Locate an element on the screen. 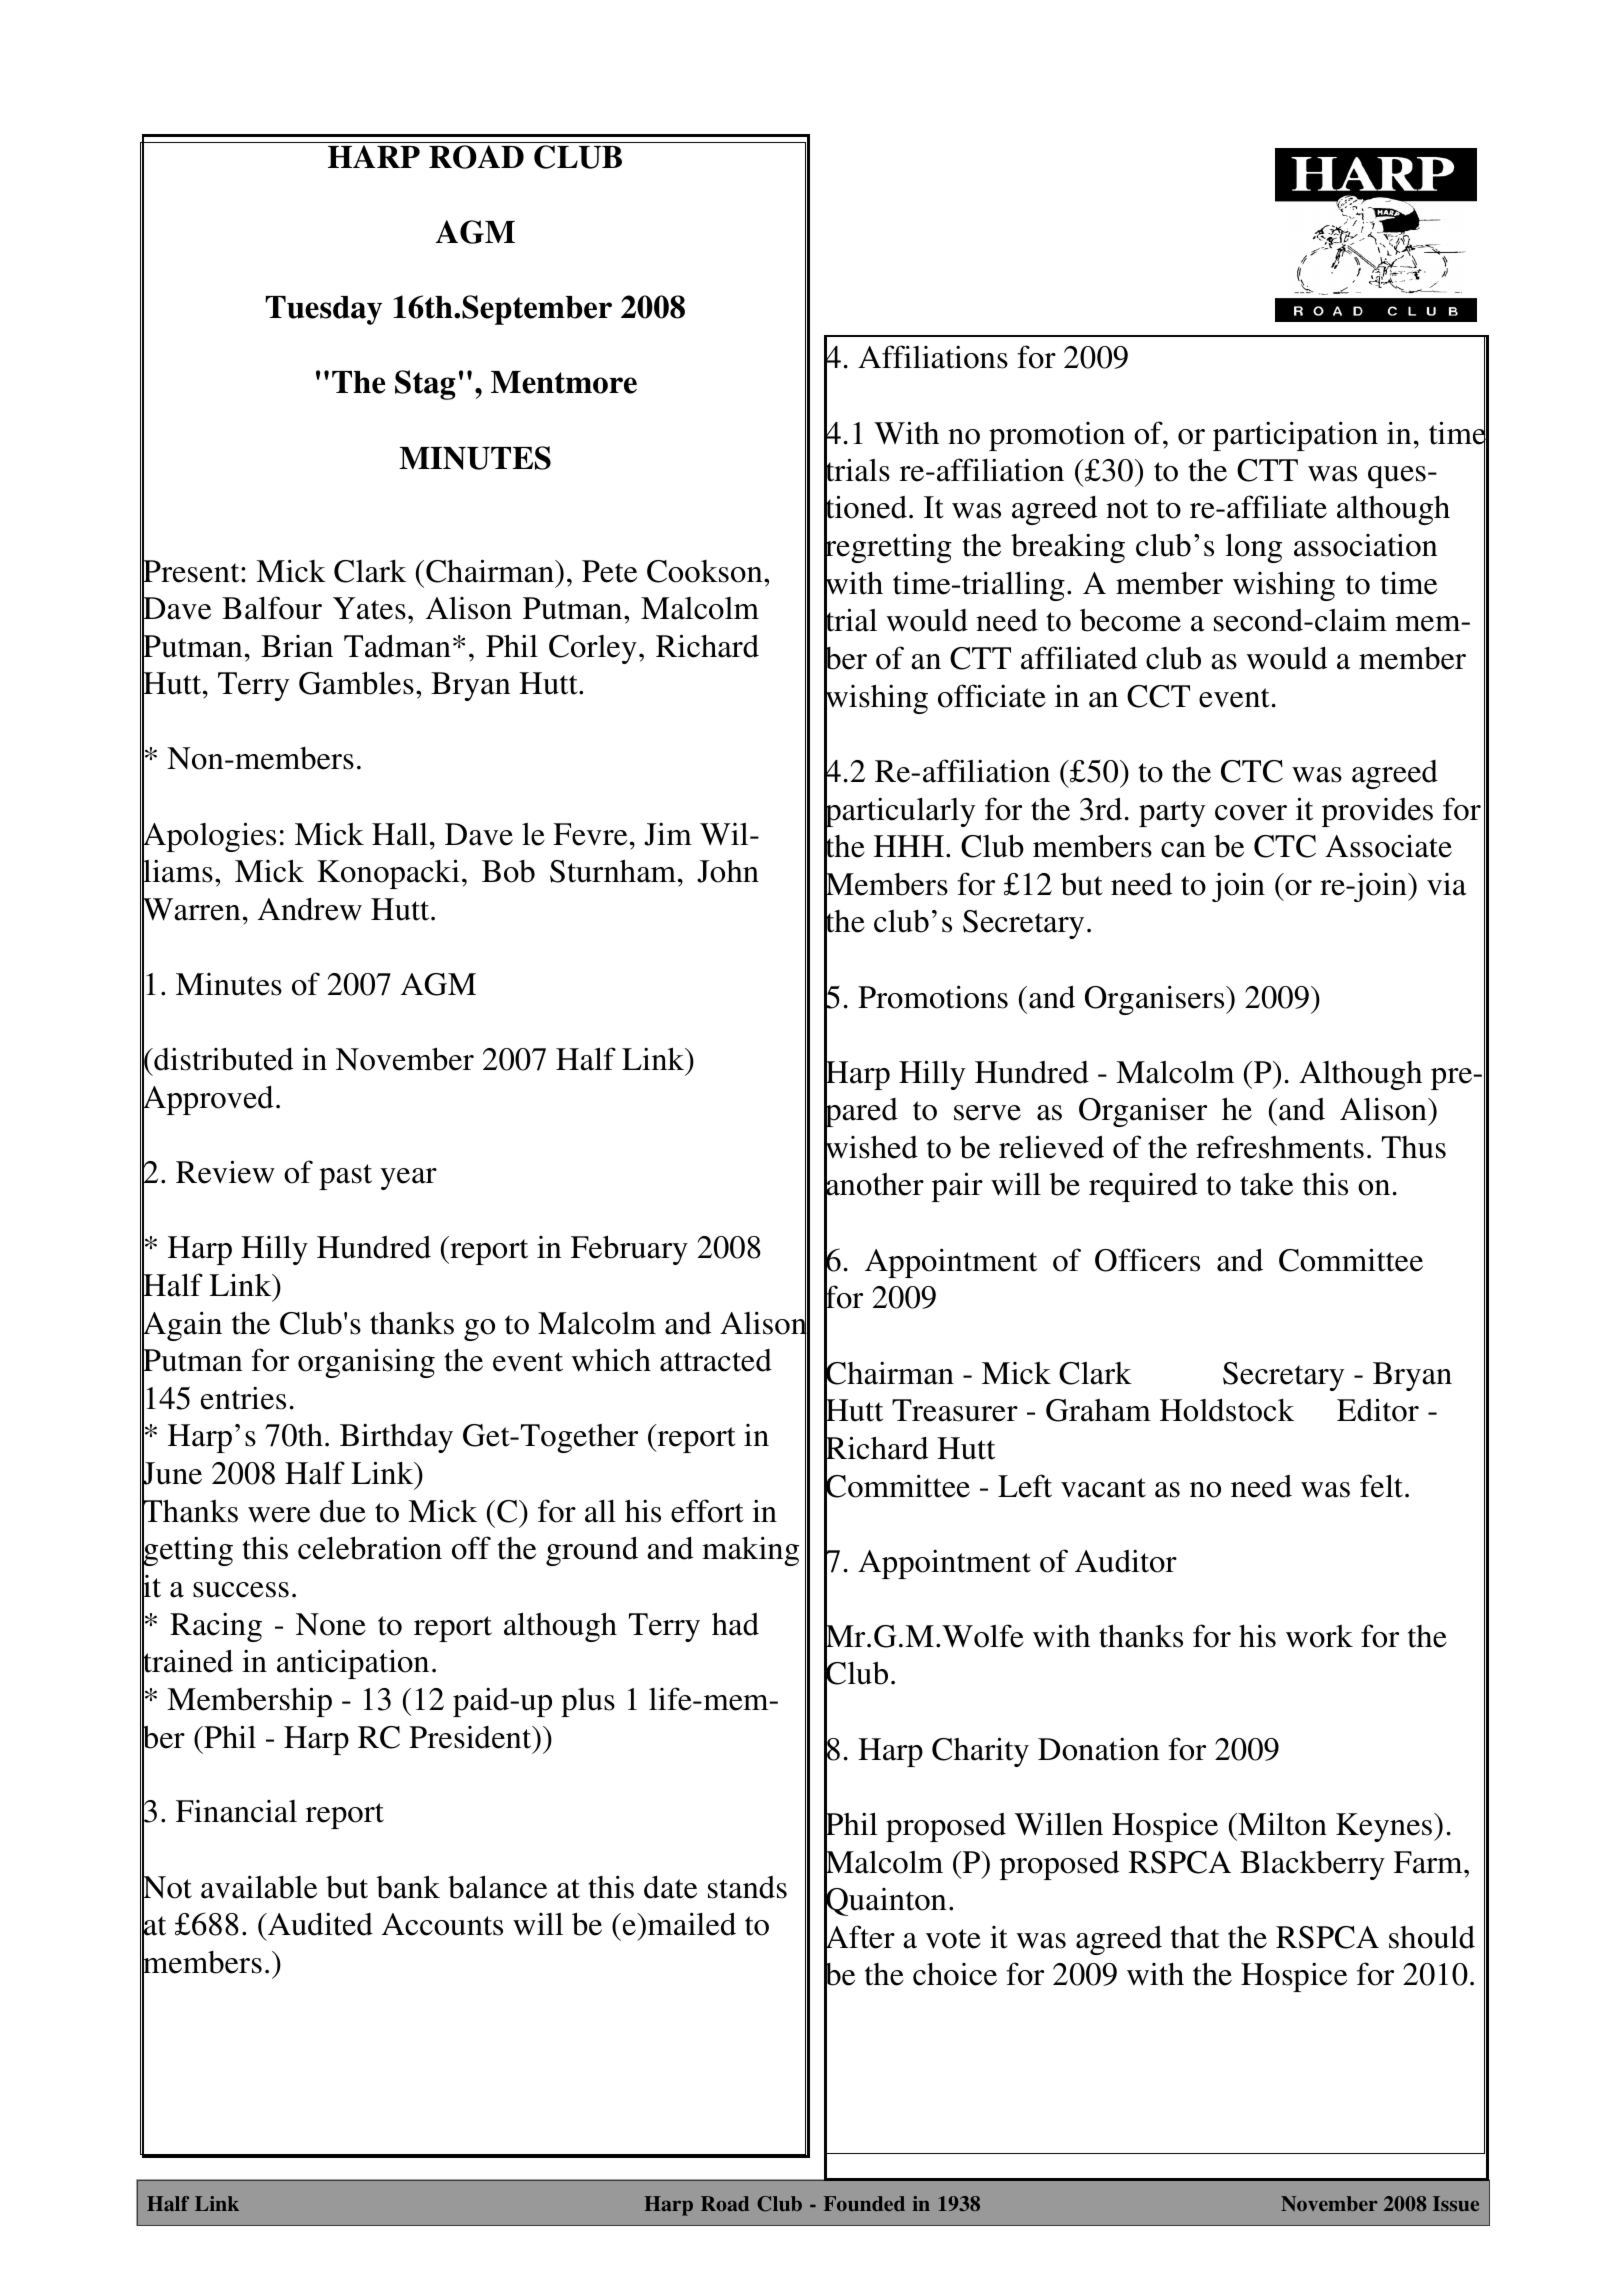  regretting is located at coordinates (888, 549).
